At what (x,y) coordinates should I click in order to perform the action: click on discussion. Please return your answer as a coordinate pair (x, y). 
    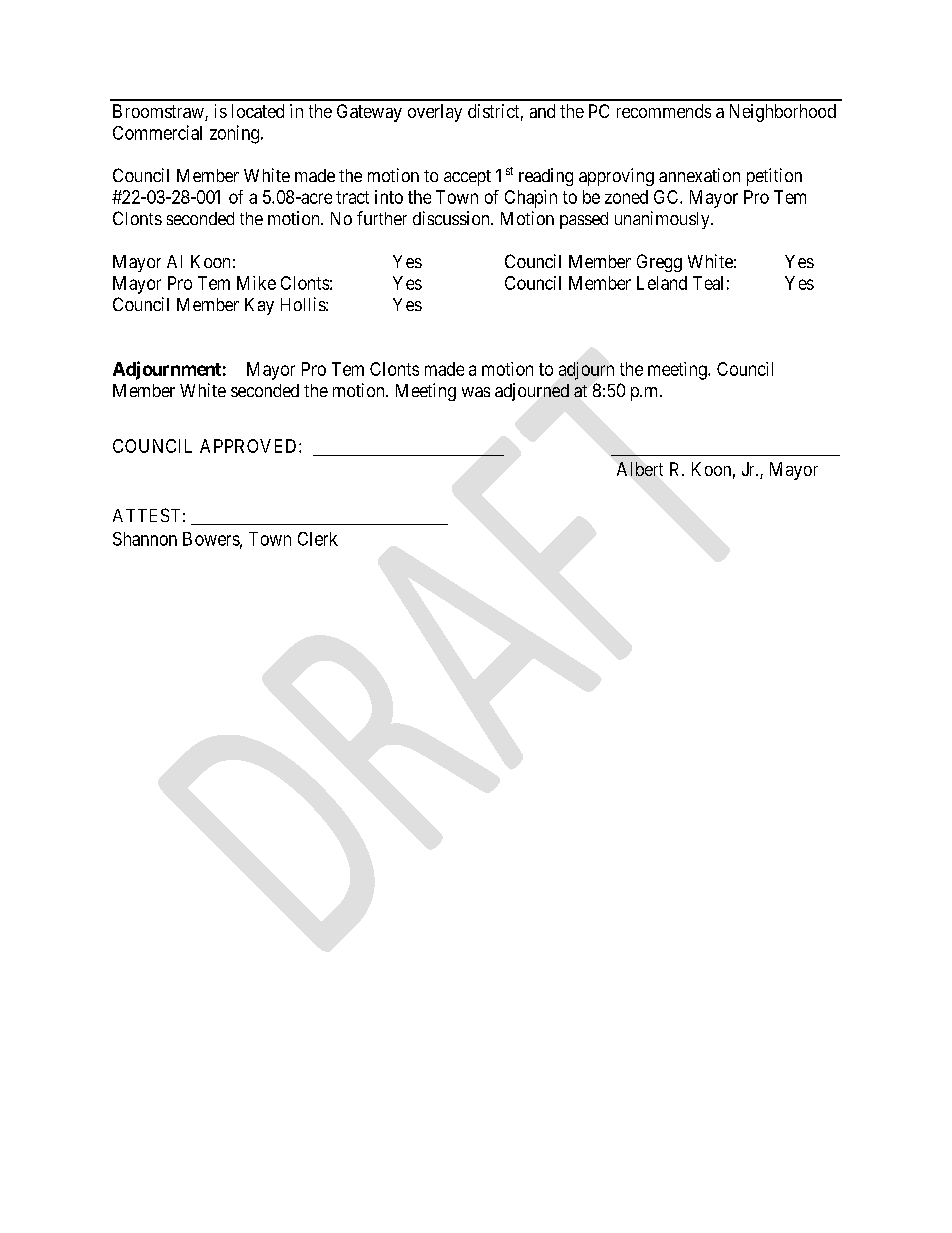
    Looking at the image, I should click on (452, 218).
